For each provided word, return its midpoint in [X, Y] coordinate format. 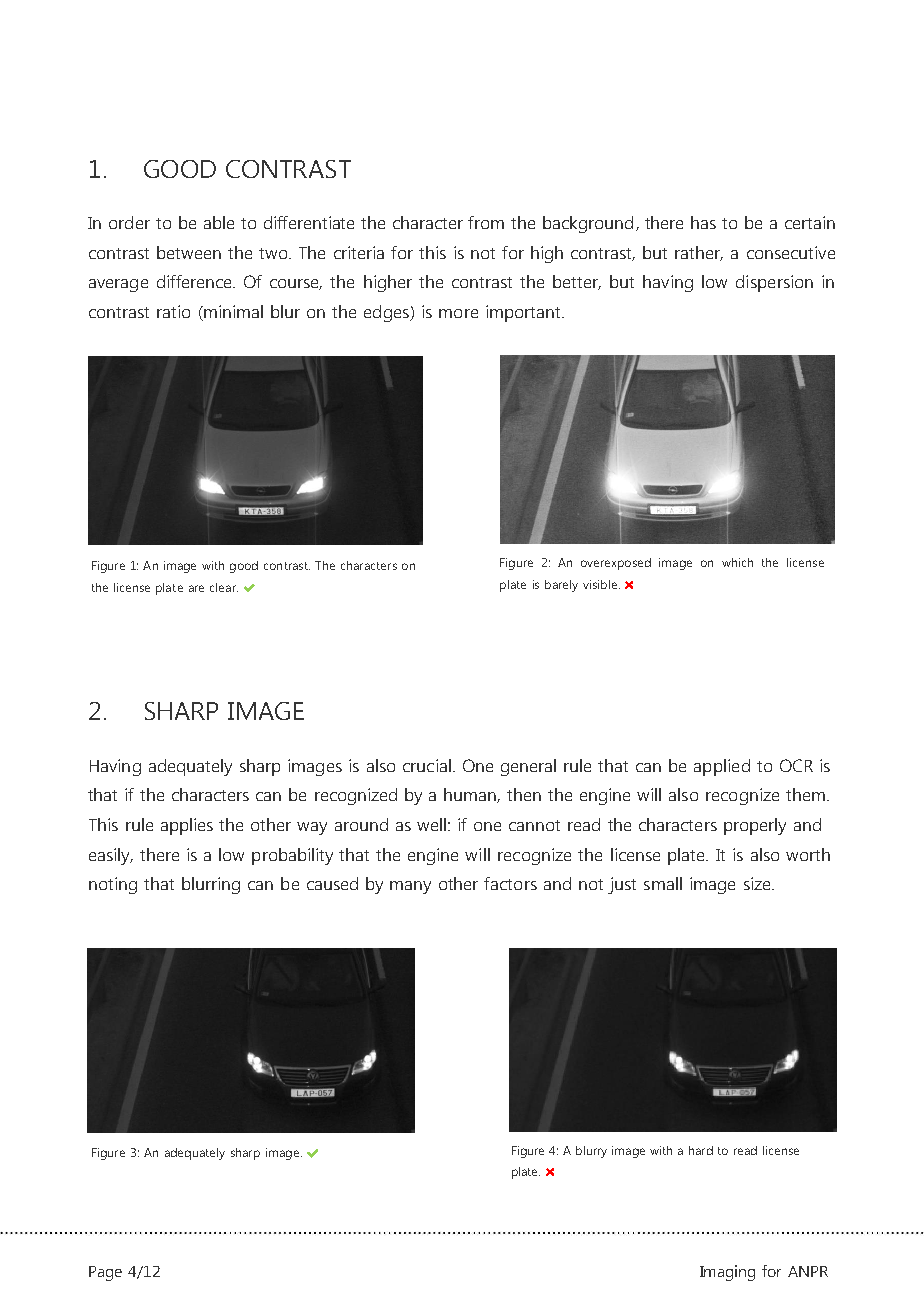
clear [224, 587]
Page [105, 1273]
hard [701, 1150]
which [737, 562]
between [189, 252]
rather [699, 253]
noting [113, 885]
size [758, 883]
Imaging [727, 1273]
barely [561, 586]
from [486, 222]
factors [510, 883]
